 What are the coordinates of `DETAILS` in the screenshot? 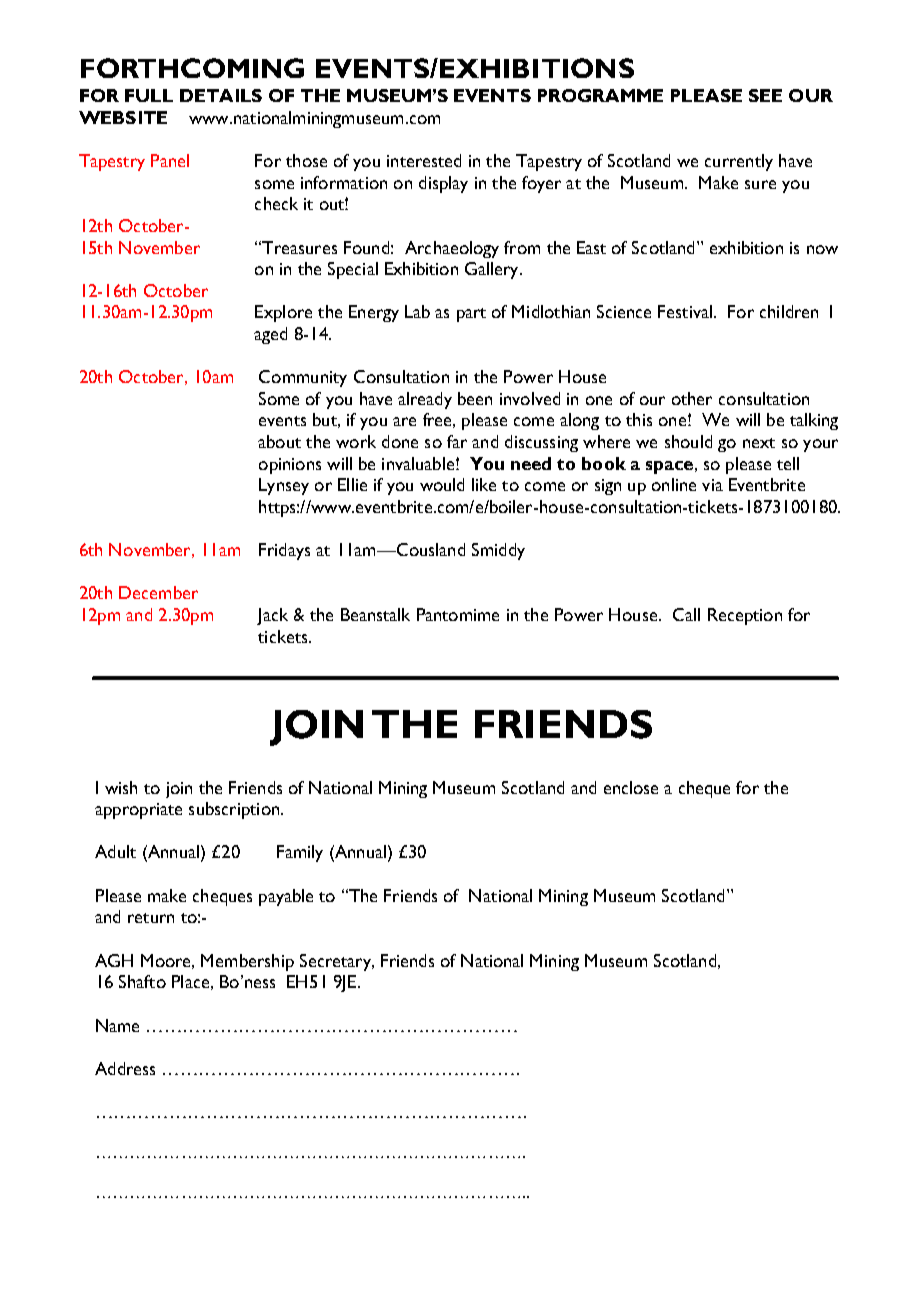 It's located at (221, 95).
